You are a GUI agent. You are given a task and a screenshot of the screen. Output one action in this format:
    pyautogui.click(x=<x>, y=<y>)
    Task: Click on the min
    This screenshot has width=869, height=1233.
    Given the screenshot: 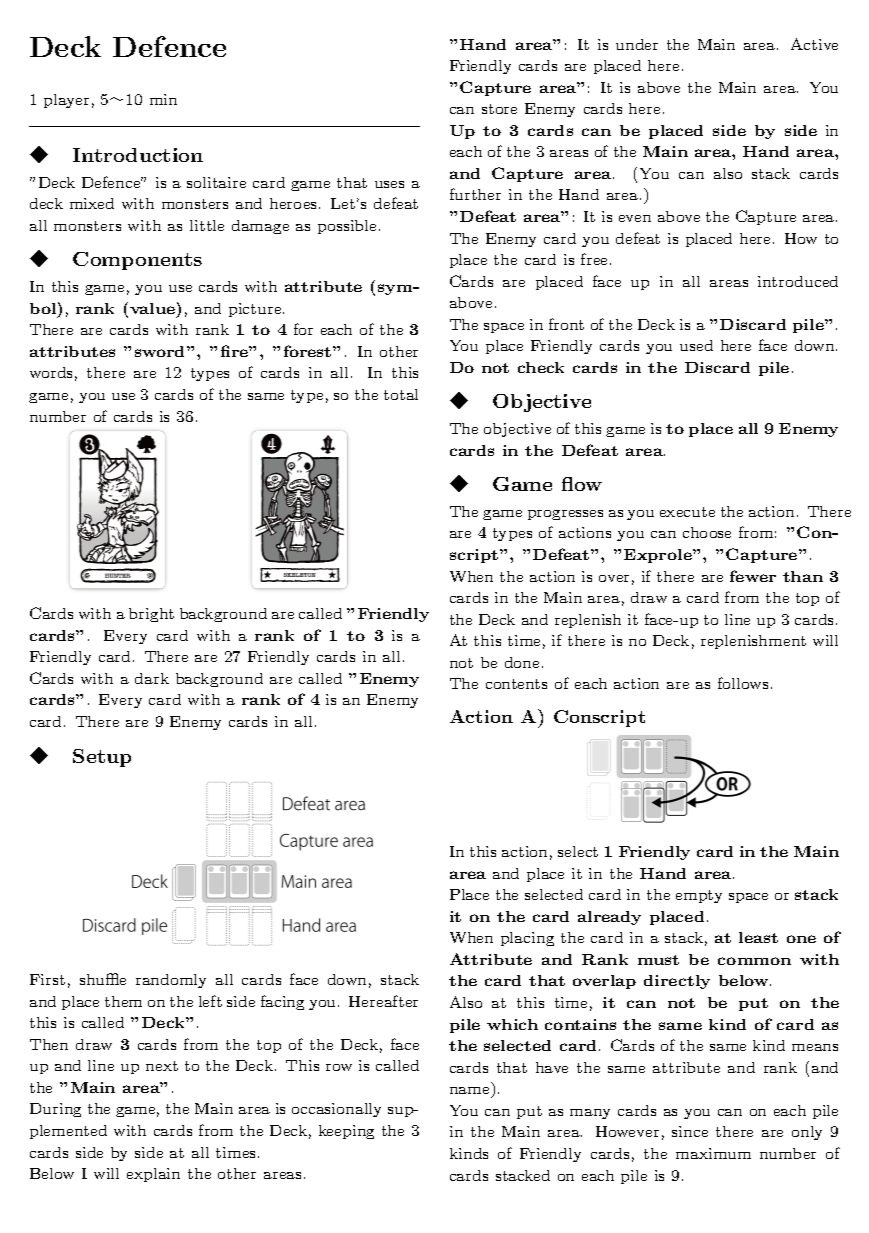 What is the action you would take?
    pyautogui.click(x=163, y=99)
